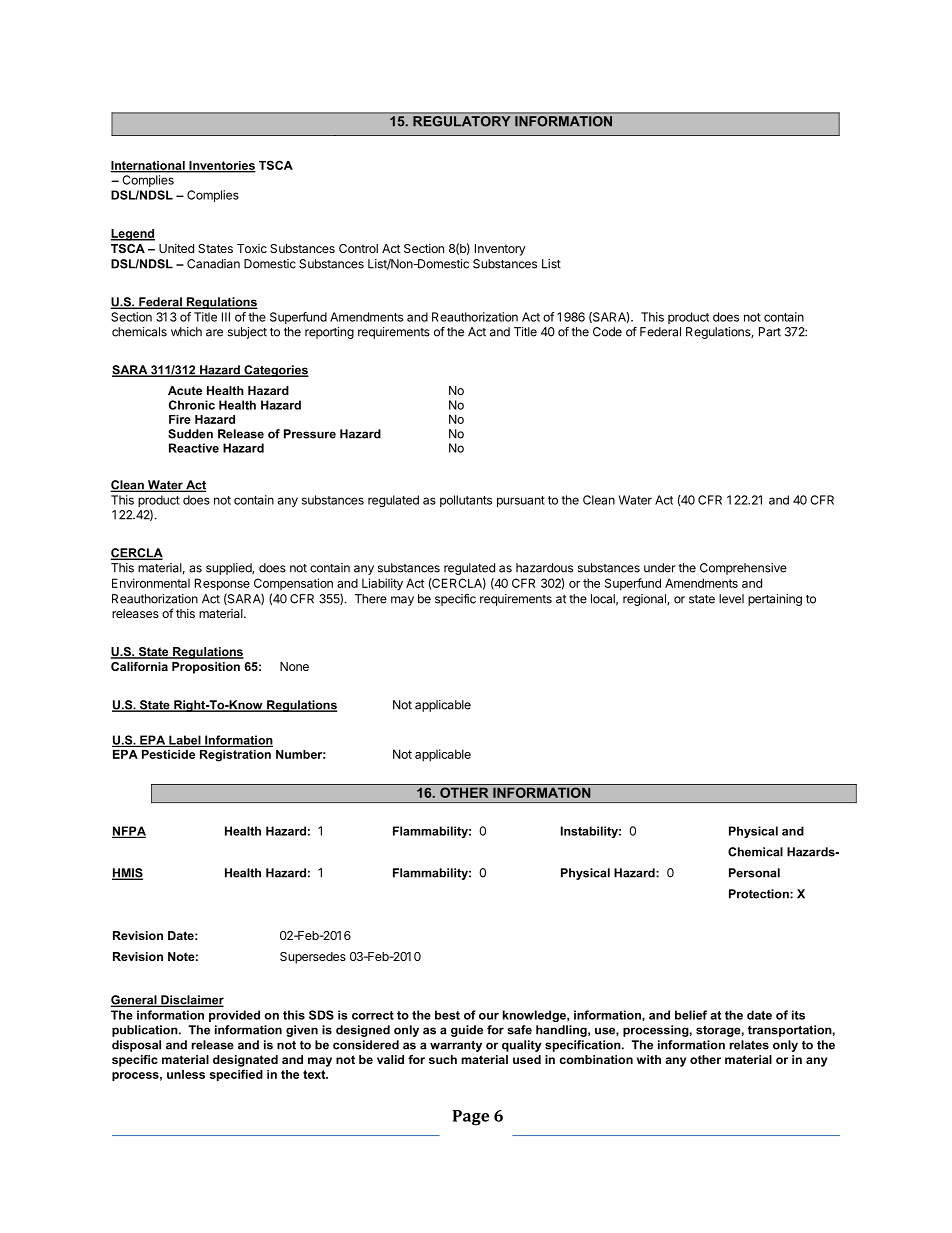 The height and width of the page is (1233, 952). Describe the element at coordinates (461, 121) in the page. I see `REGULATORY` at that location.
